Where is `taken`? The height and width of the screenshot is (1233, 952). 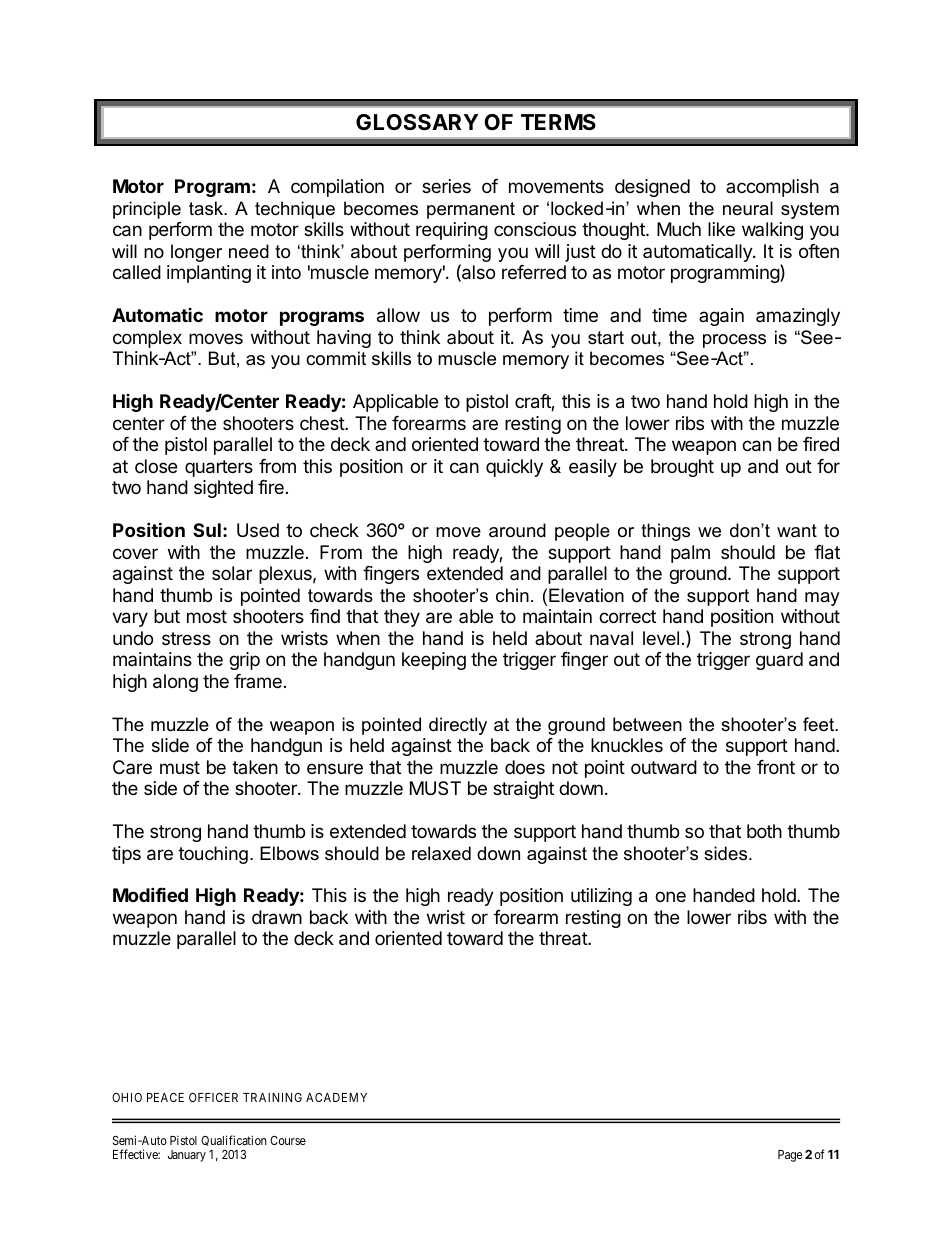 taken is located at coordinates (255, 767).
